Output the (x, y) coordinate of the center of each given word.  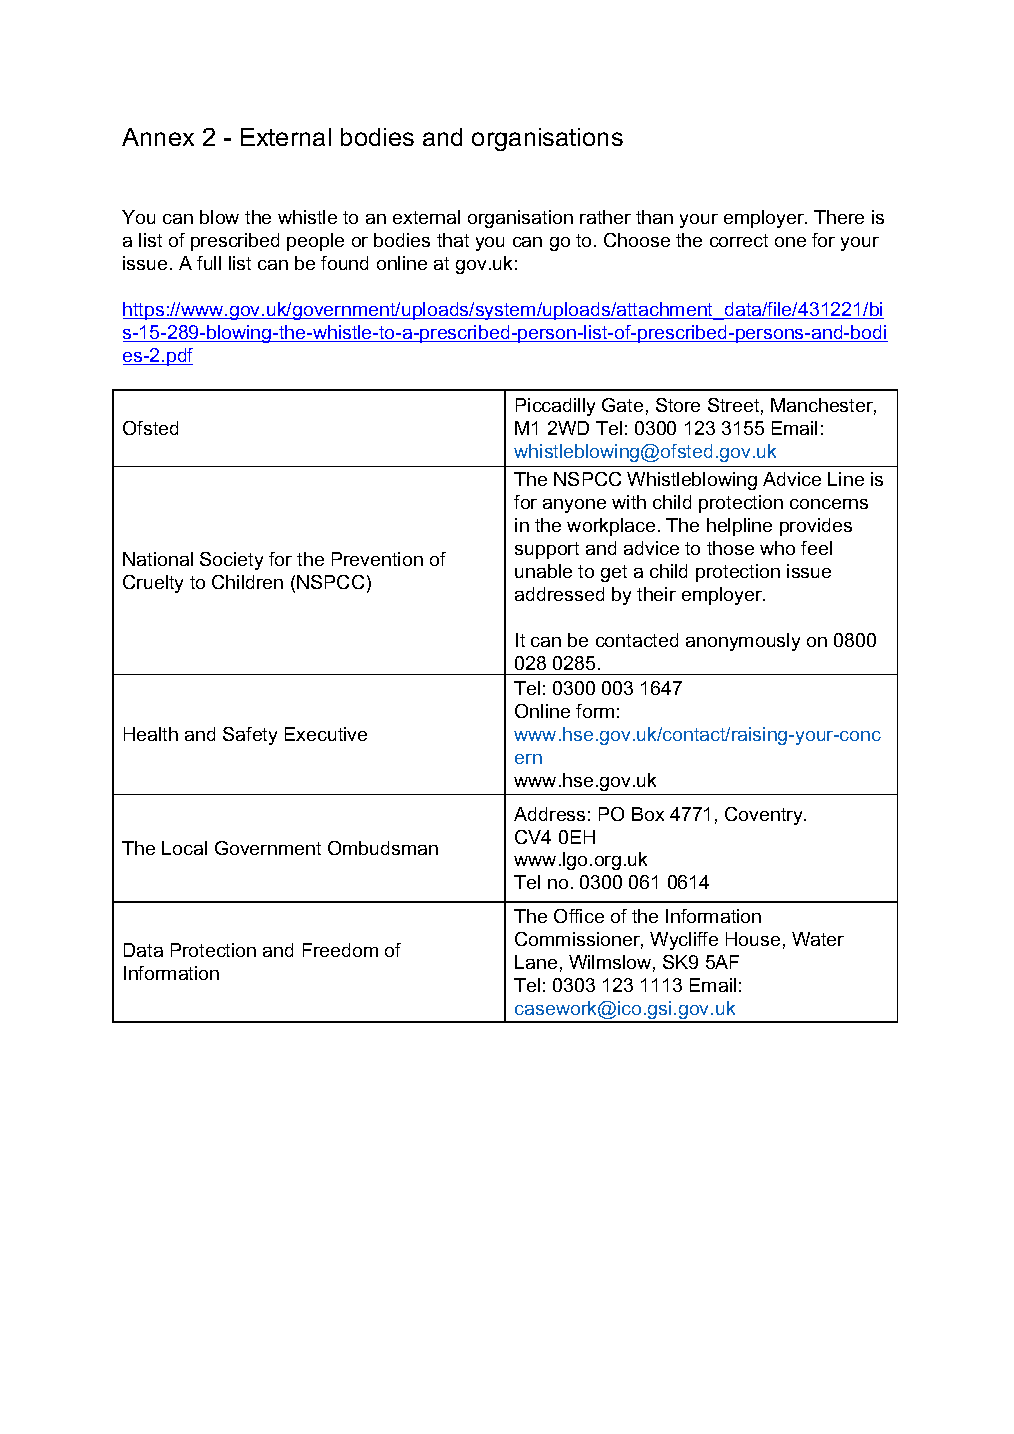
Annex (158, 137)
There (839, 217)
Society (231, 561)
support (547, 550)
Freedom (340, 950)
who (777, 548)
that (453, 240)
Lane (536, 962)
